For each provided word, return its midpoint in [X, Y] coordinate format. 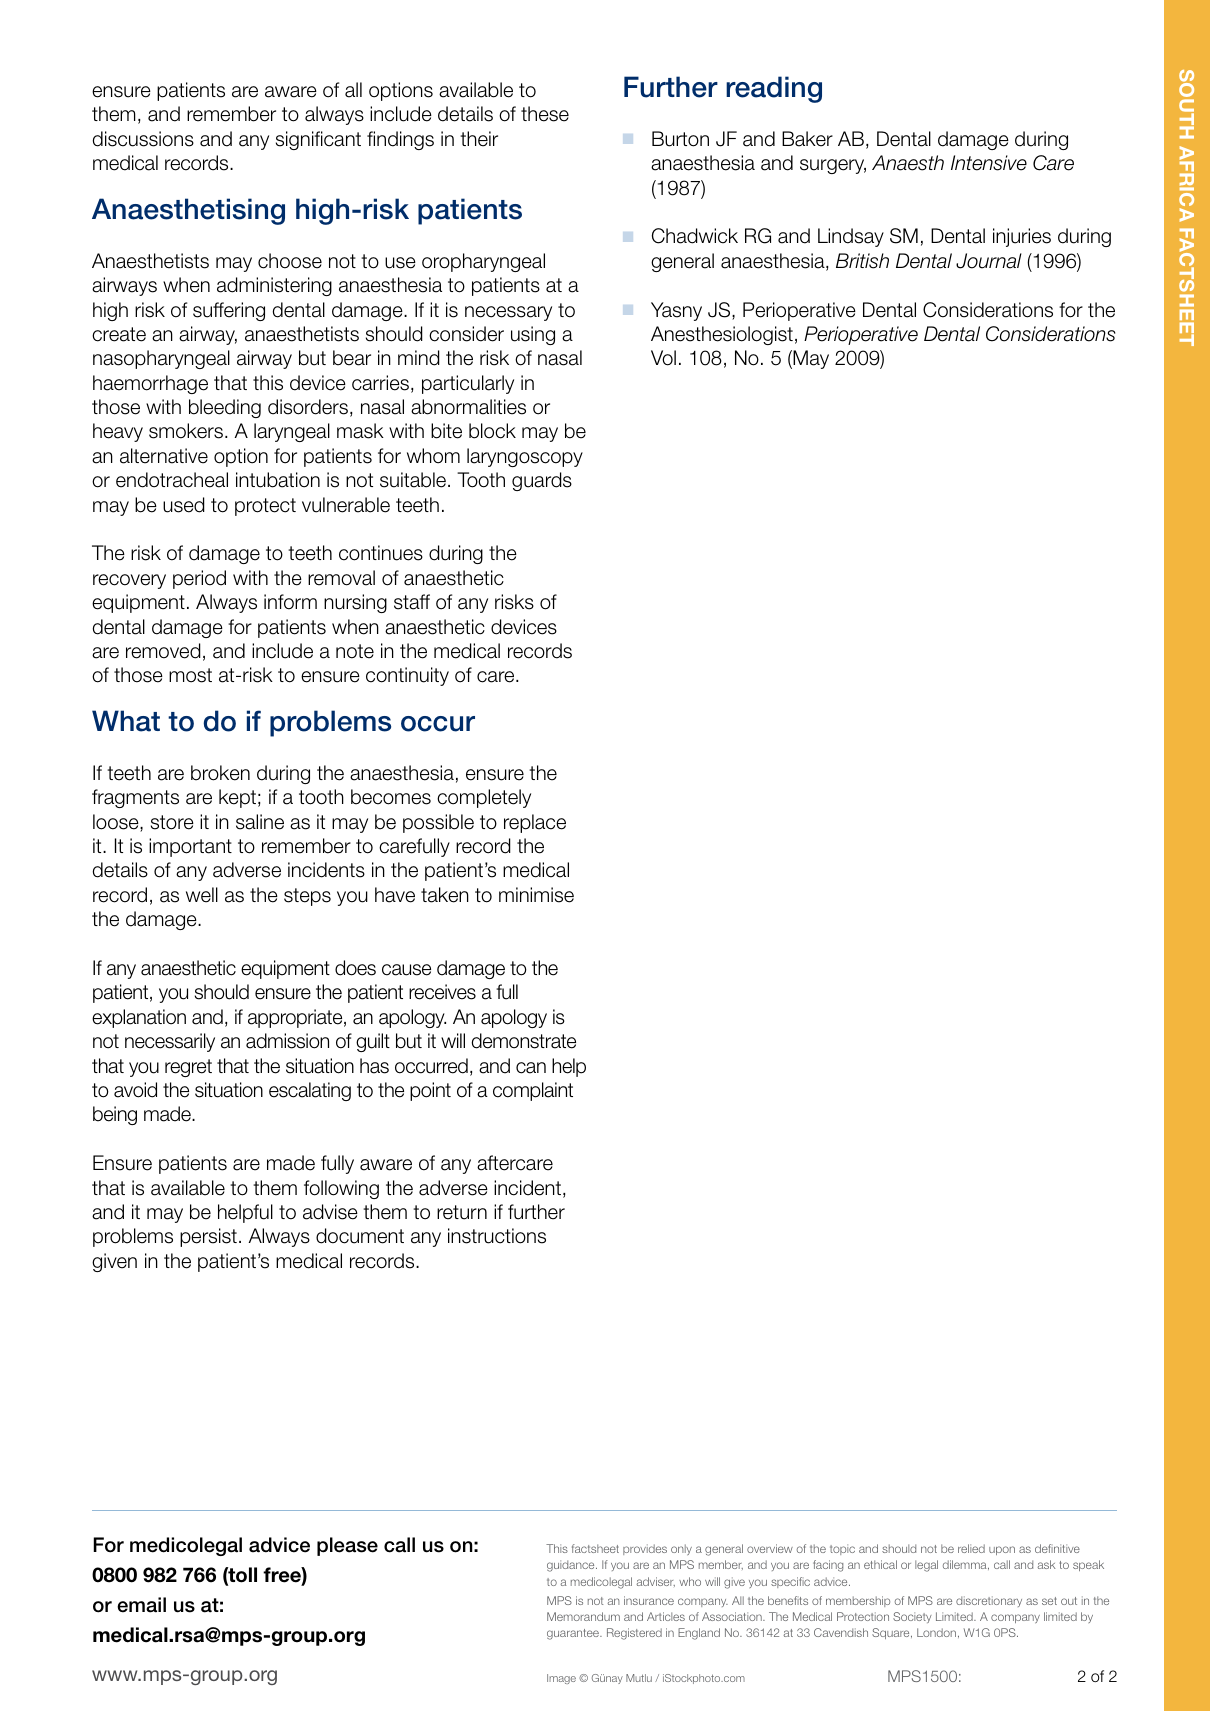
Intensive [989, 163]
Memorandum [583, 1616]
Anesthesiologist [722, 335]
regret [188, 1068]
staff [412, 602]
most [190, 675]
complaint [533, 1091]
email [141, 1605]
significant [318, 140]
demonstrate [523, 1041]
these [545, 114]
